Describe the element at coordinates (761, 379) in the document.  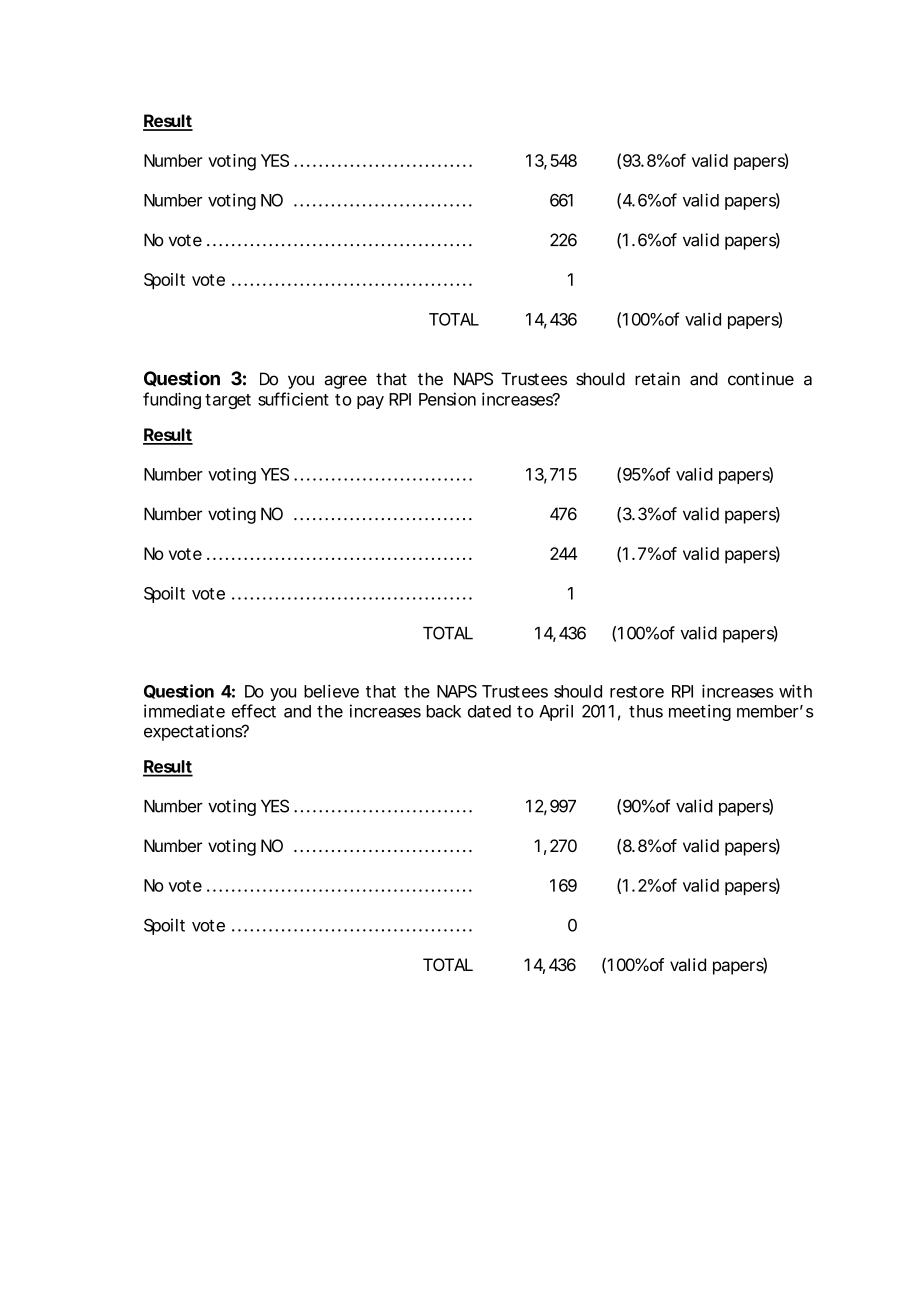
I see `continue` at that location.
